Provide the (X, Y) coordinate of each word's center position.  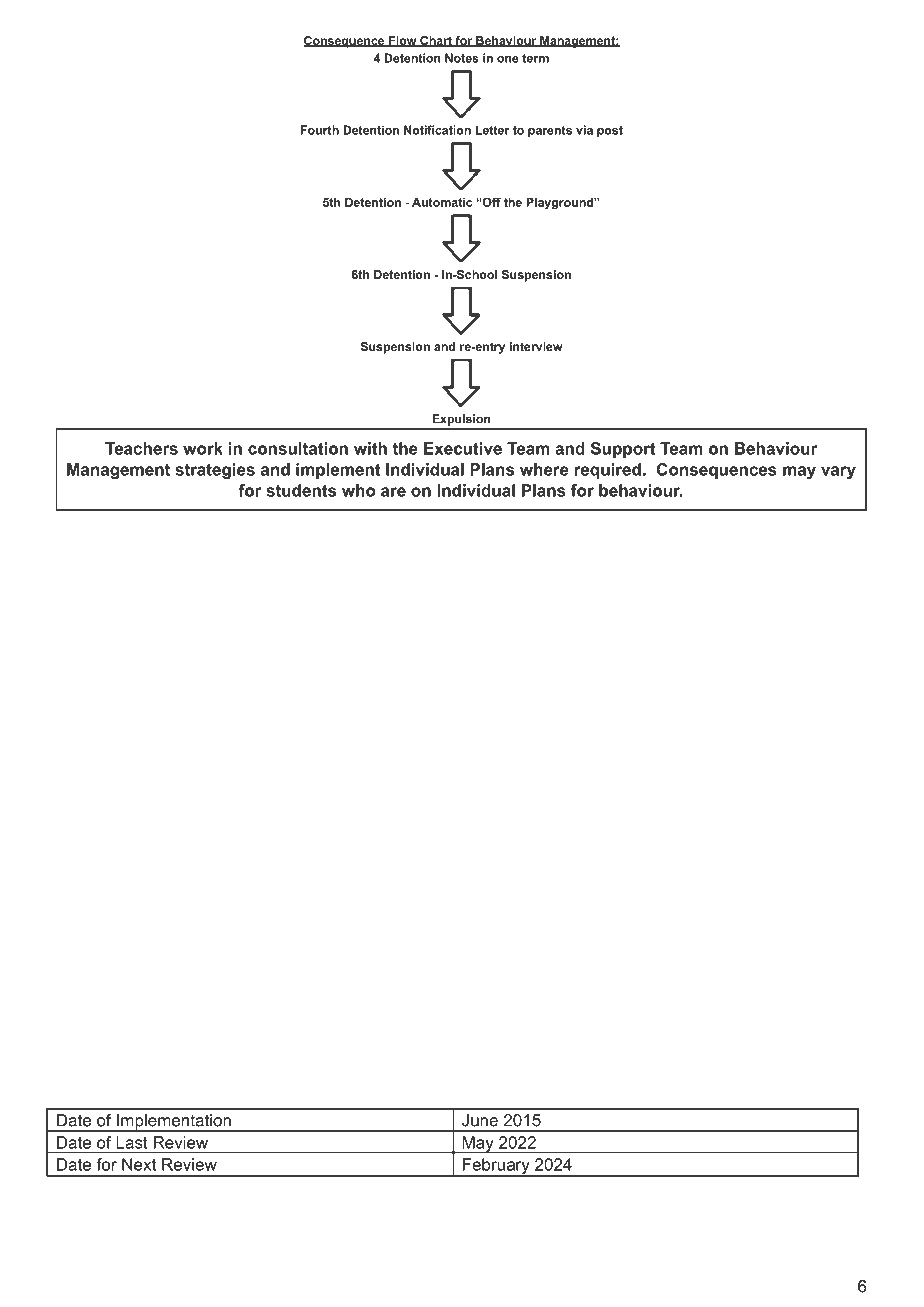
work (203, 448)
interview (536, 346)
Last (132, 1142)
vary (838, 472)
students (301, 490)
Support (623, 450)
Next (139, 1164)
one (508, 59)
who (359, 490)
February (496, 1167)
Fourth (320, 130)
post (610, 131)
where (544, 469)
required (608, 471)
